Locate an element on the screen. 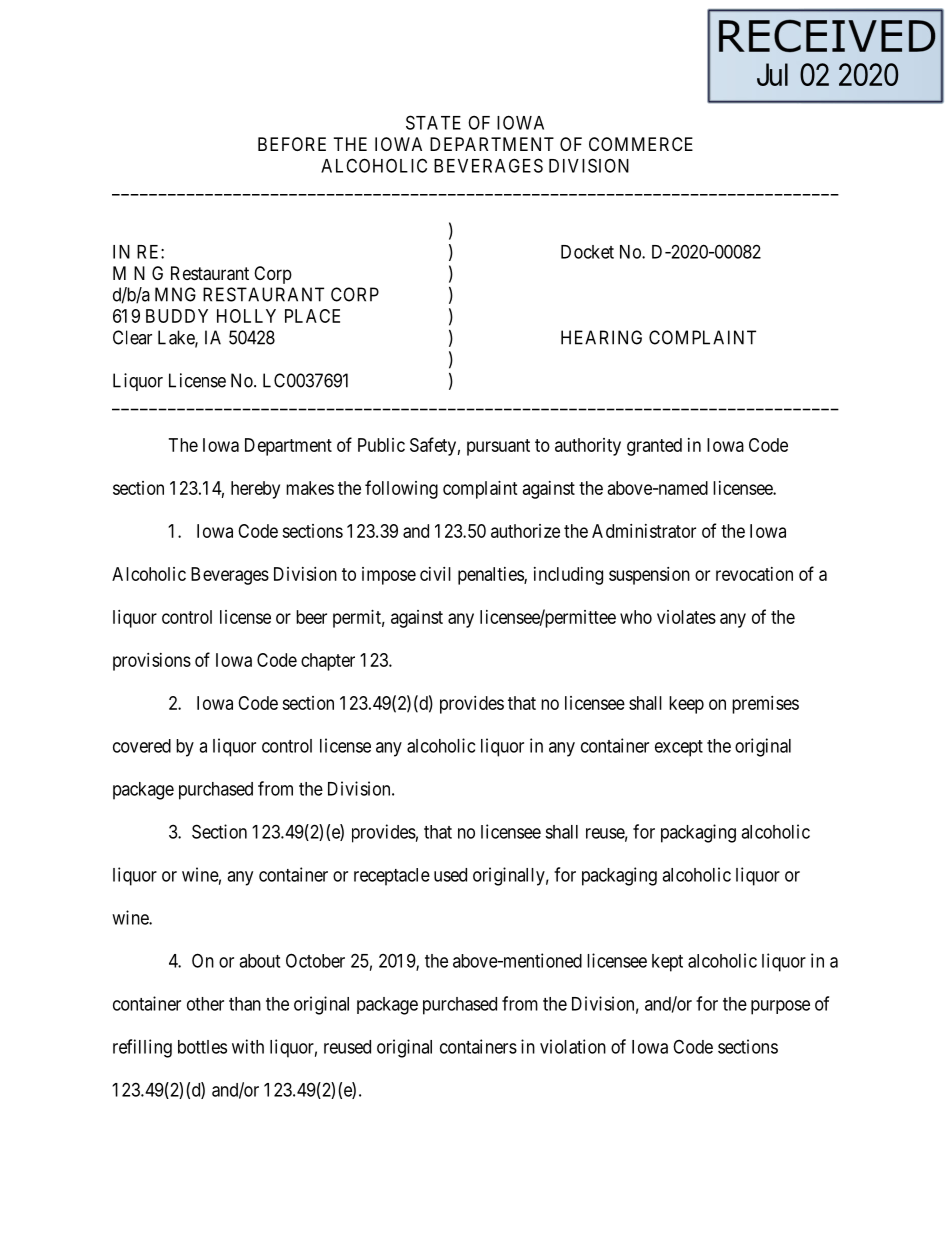 The height and width of the screenshot is (1233, 952). purpose is located at coordinates (780, 1007).
